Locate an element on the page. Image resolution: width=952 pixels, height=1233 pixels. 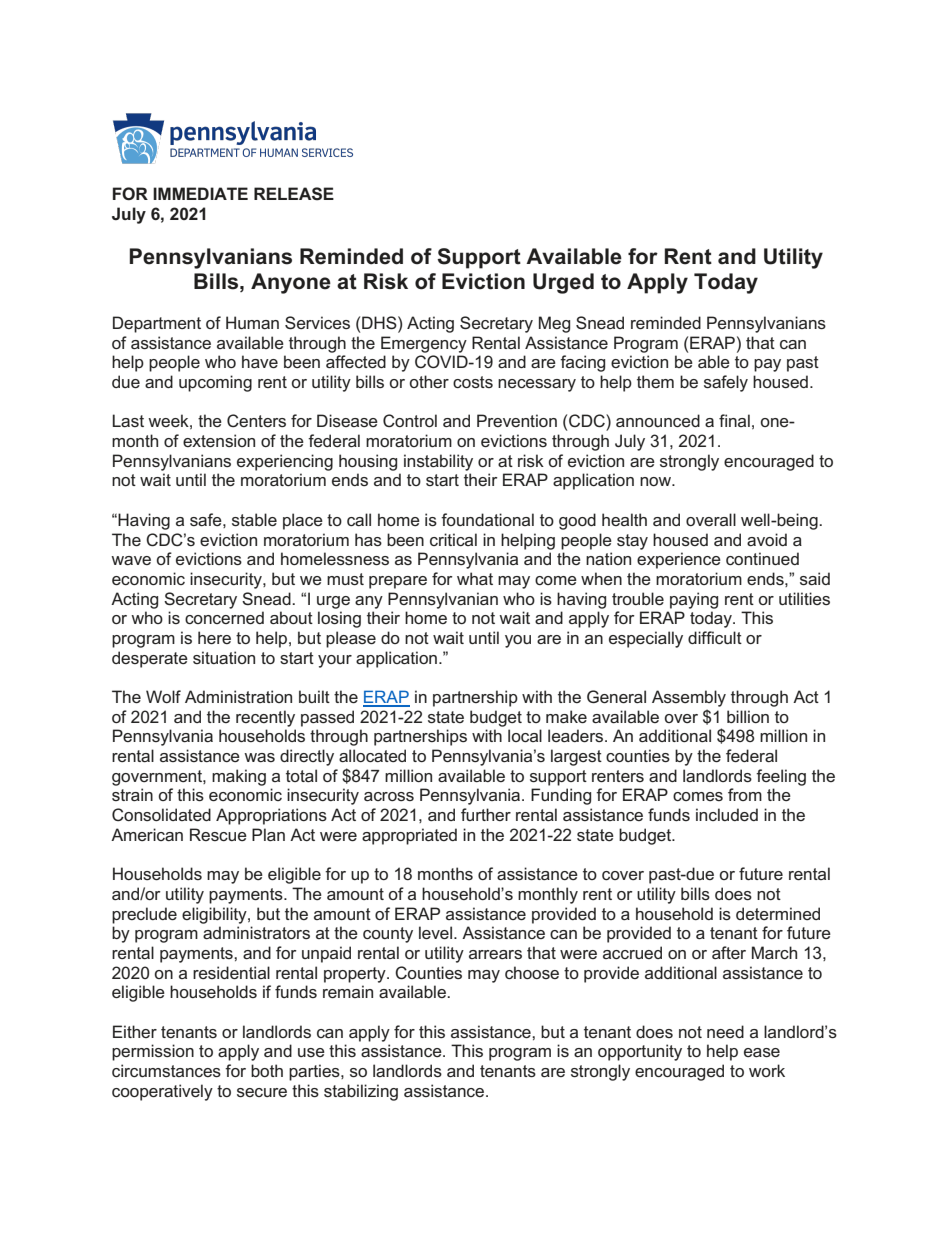
IMMEDIATE is located at coordinates (200, 193).
